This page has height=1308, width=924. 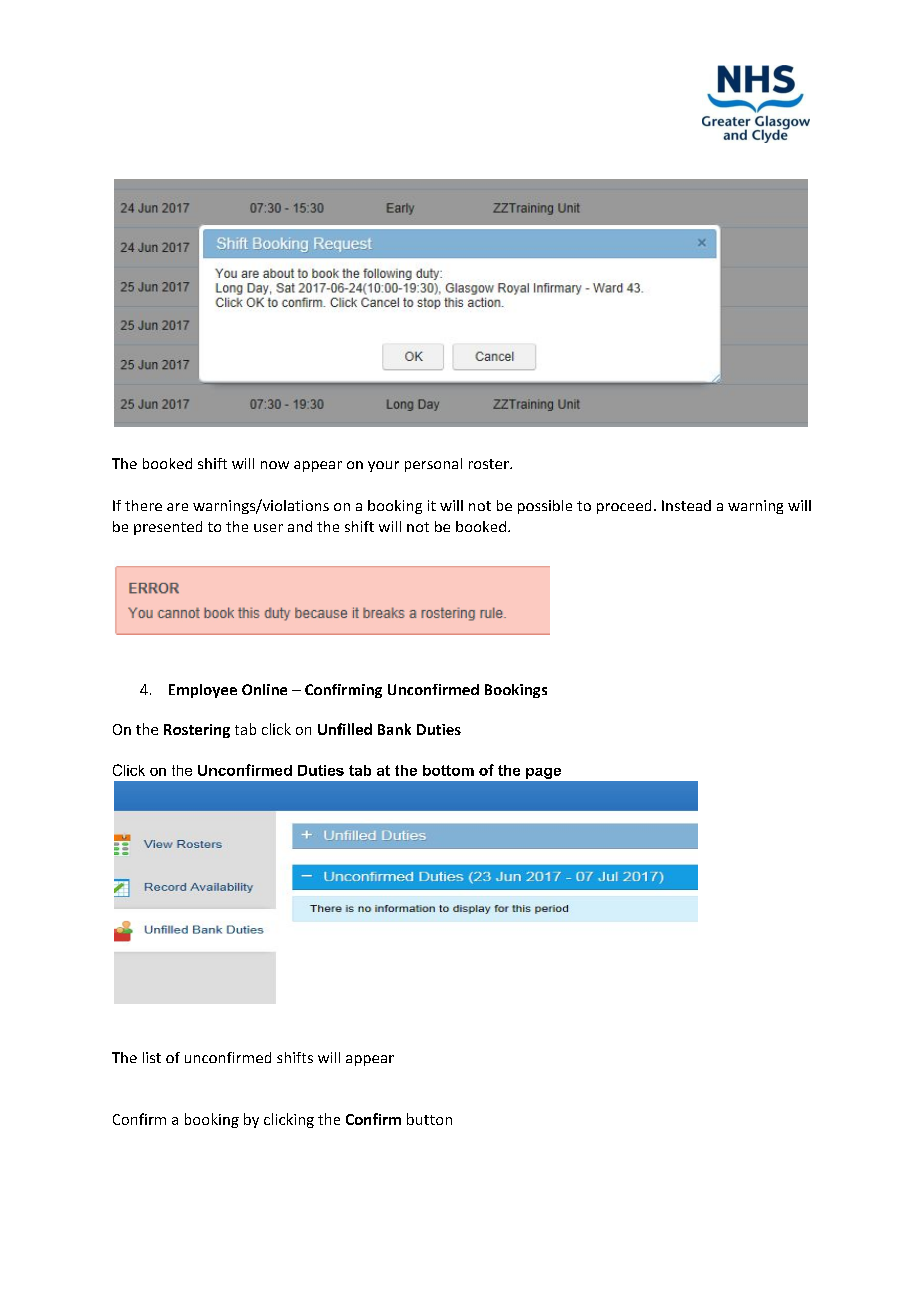 I want to click on presented, so click(x=168, y=528).
